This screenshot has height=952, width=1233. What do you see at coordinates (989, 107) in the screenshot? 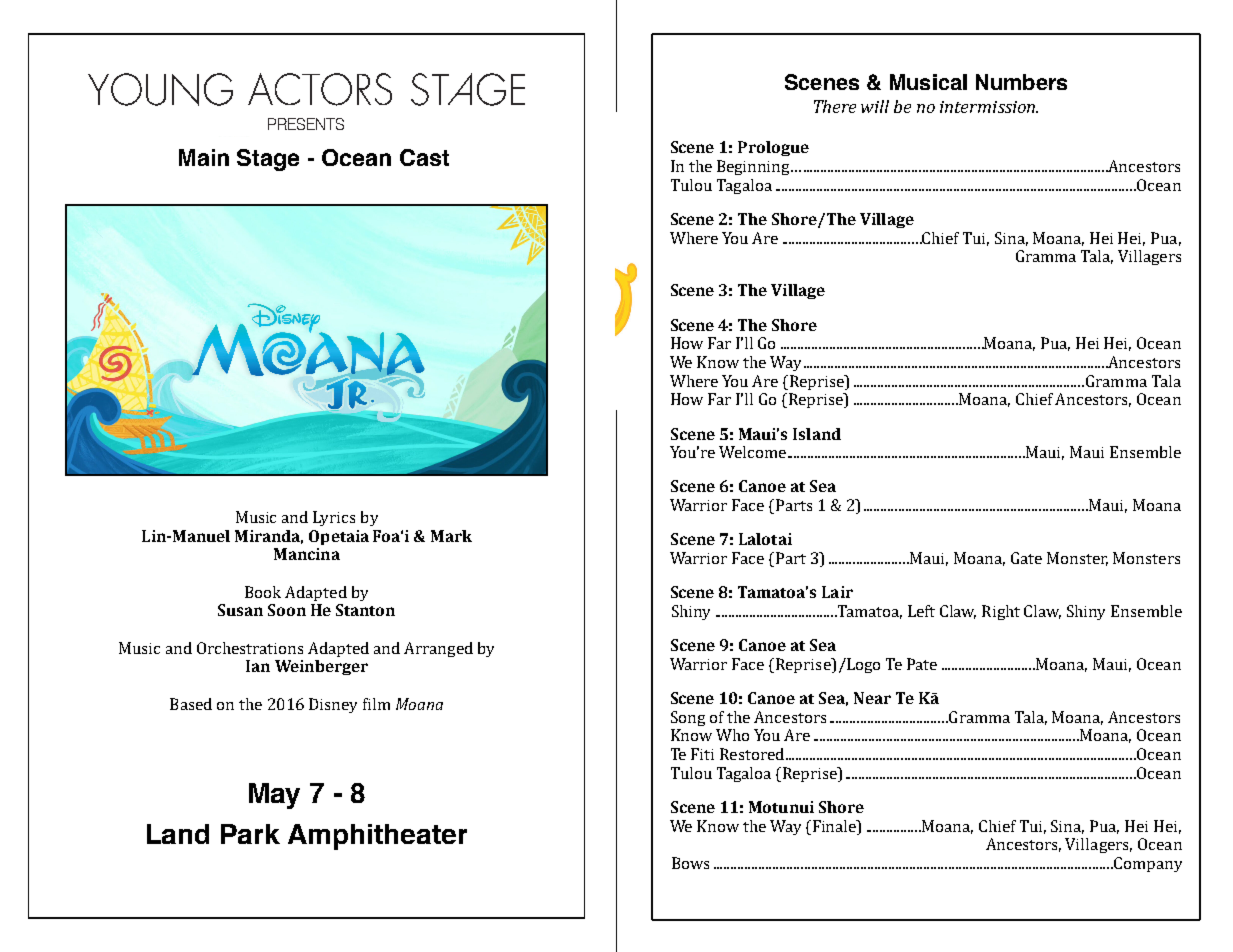
I see `intermission` at bounding box center [989, 107].
